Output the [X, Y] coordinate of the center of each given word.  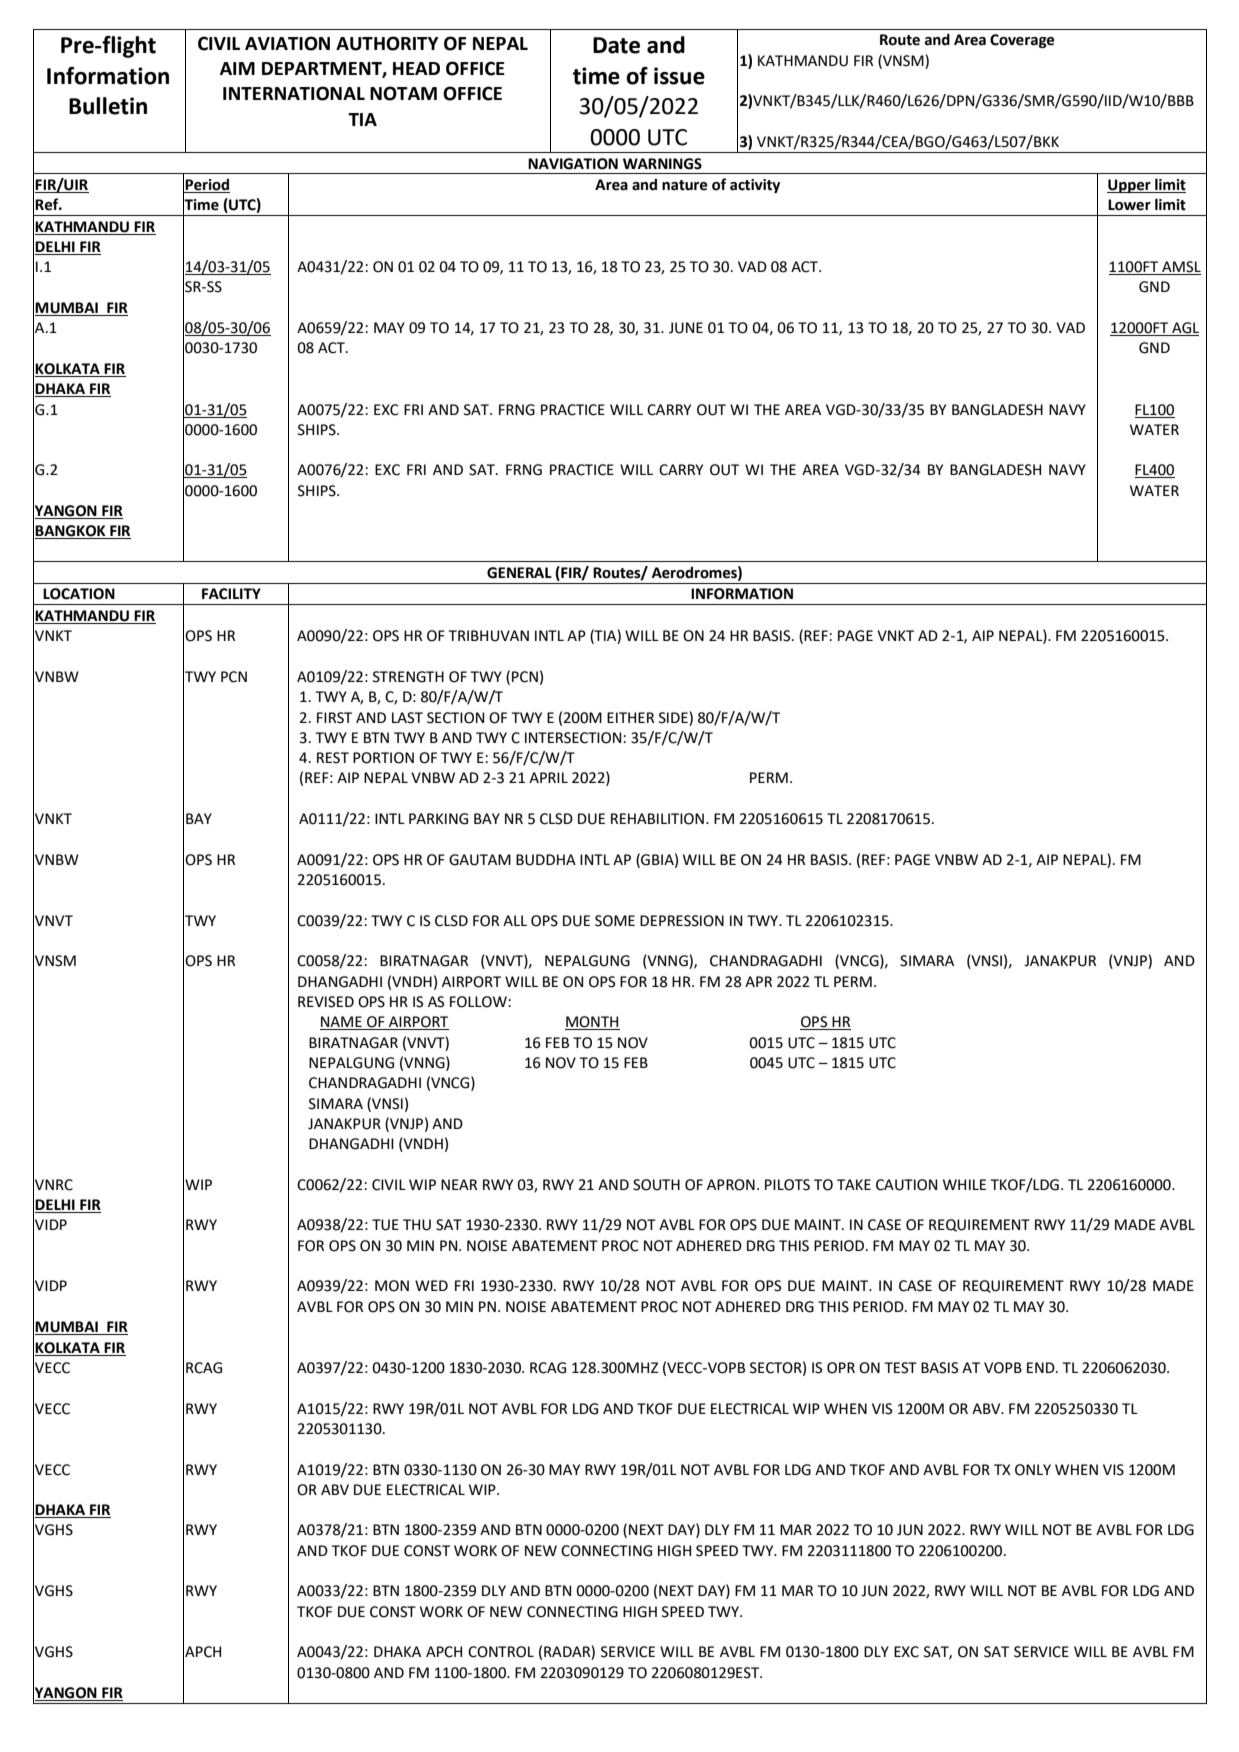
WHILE [964, 1184]
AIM [237, 68]
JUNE [686, 328]
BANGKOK [71, 532]
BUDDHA [546, 860]
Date [616, 45]
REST [333, 758]
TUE [385, 1225]
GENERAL [519, 573]
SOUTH [656, 1185]
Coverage [1022, 41]
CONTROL [501, 1652]
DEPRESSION [682, 921]
